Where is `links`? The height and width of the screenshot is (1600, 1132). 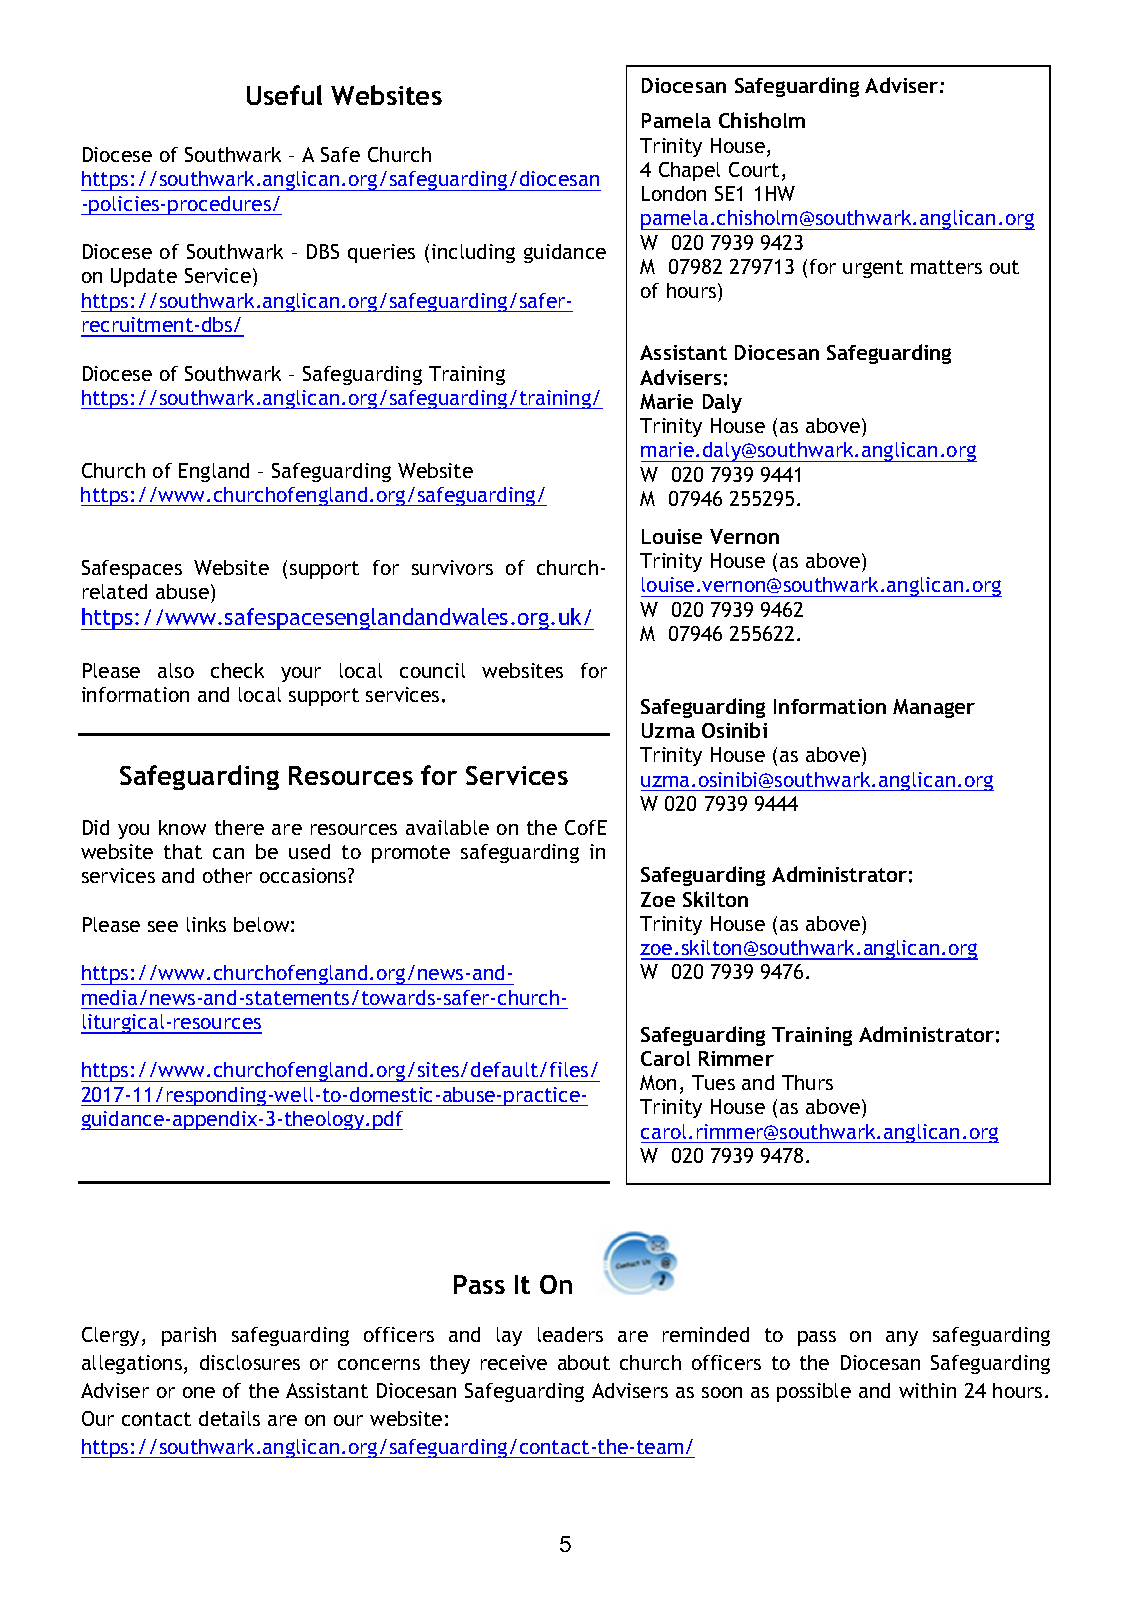 links is located at coordinates (206, 924).
